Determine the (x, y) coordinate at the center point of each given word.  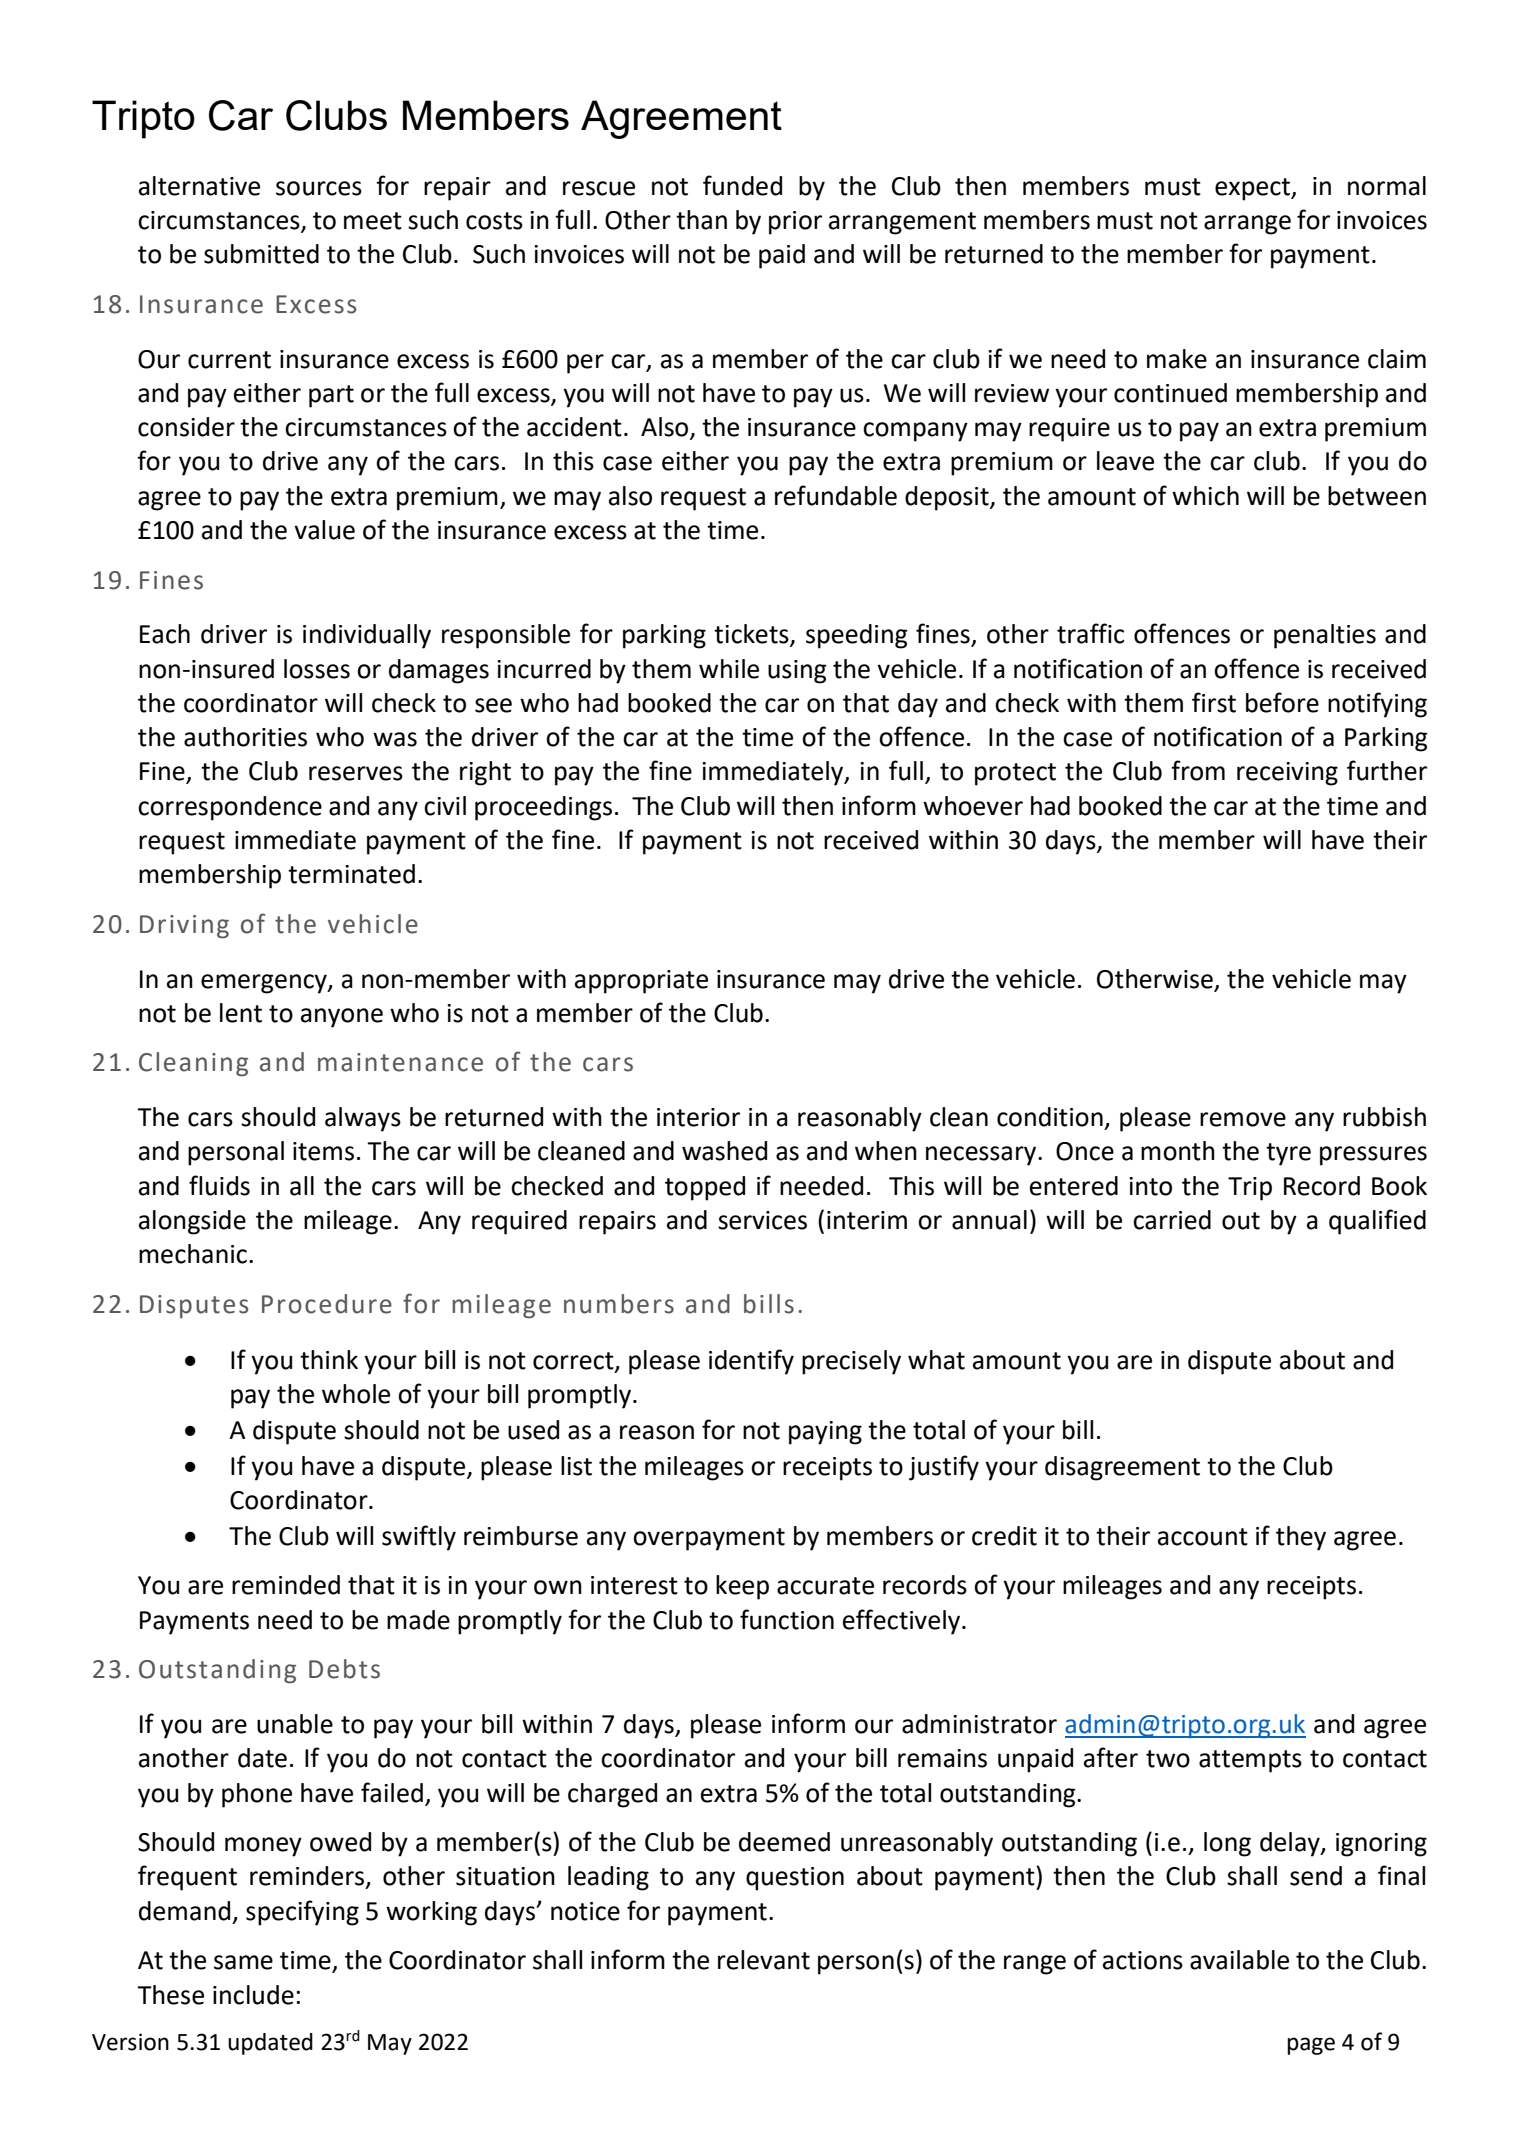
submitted (261, 254)
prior (795, 223)
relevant (764, 1960)
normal (1387, 186)
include (253, 1995)
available (1239, 1960)
